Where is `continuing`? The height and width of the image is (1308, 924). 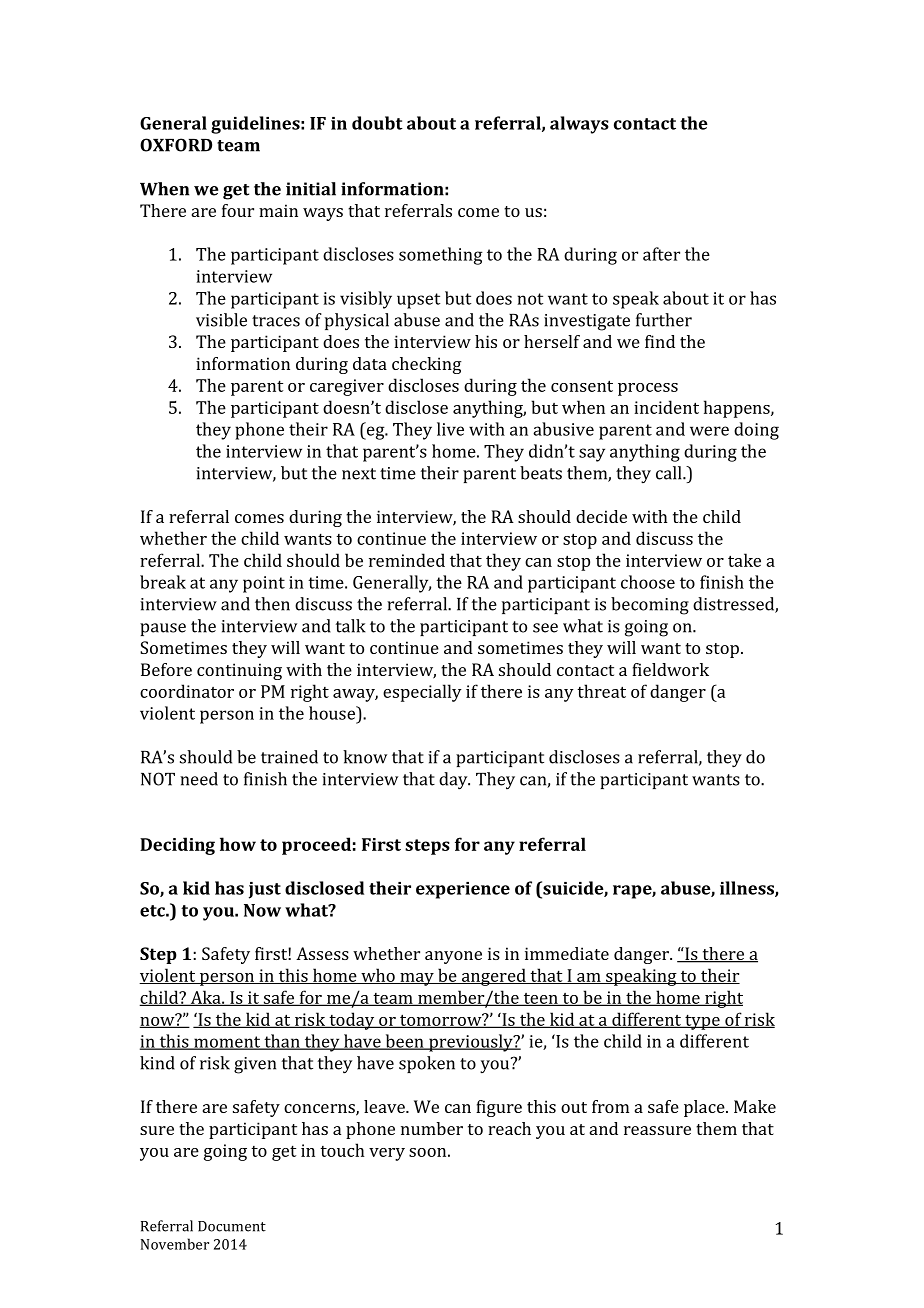
continuing is located at coordinates (239, 671).
